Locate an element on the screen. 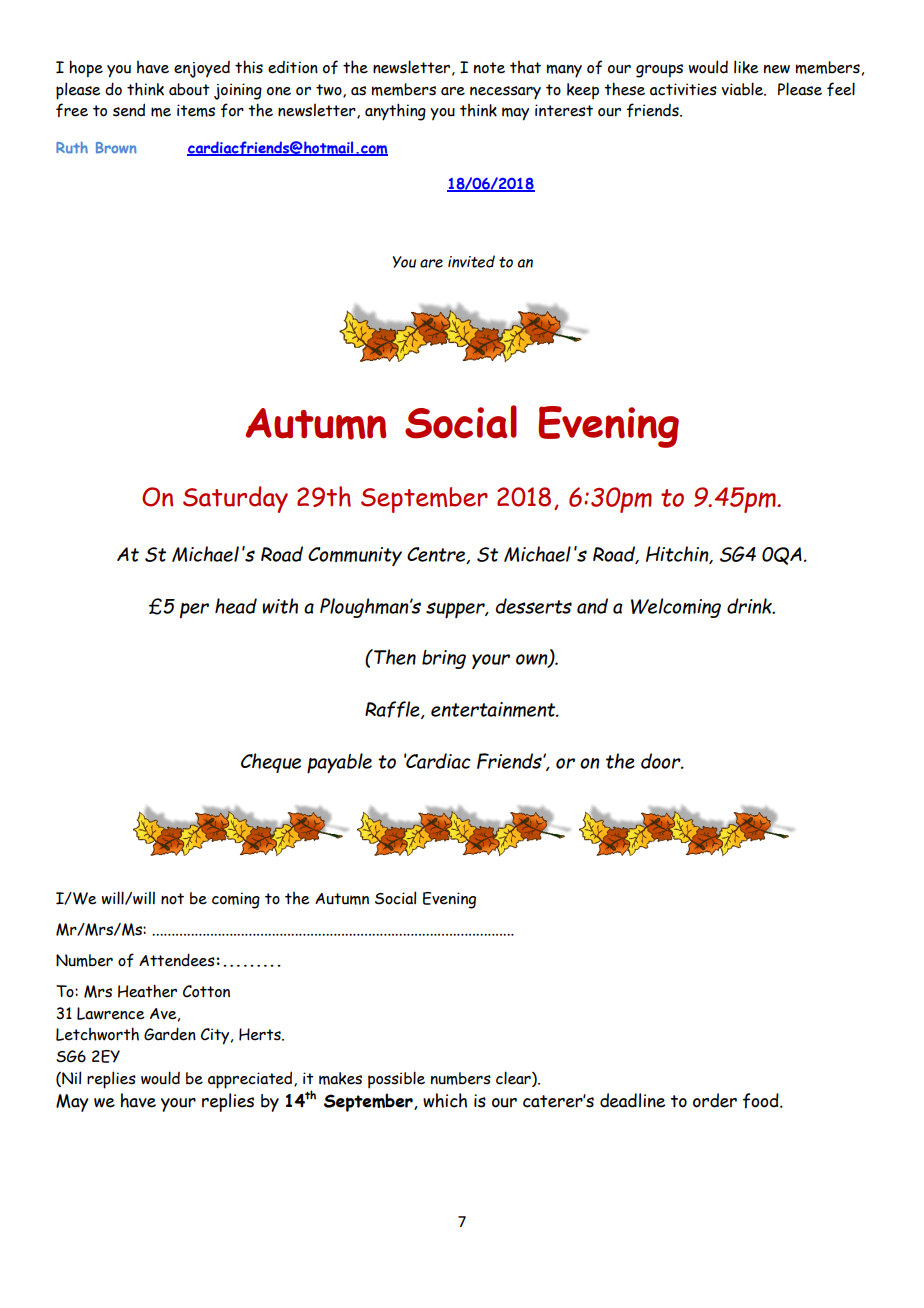 This screenshot has height=1308, width=924. drink is located at coordinates (750, 606).
